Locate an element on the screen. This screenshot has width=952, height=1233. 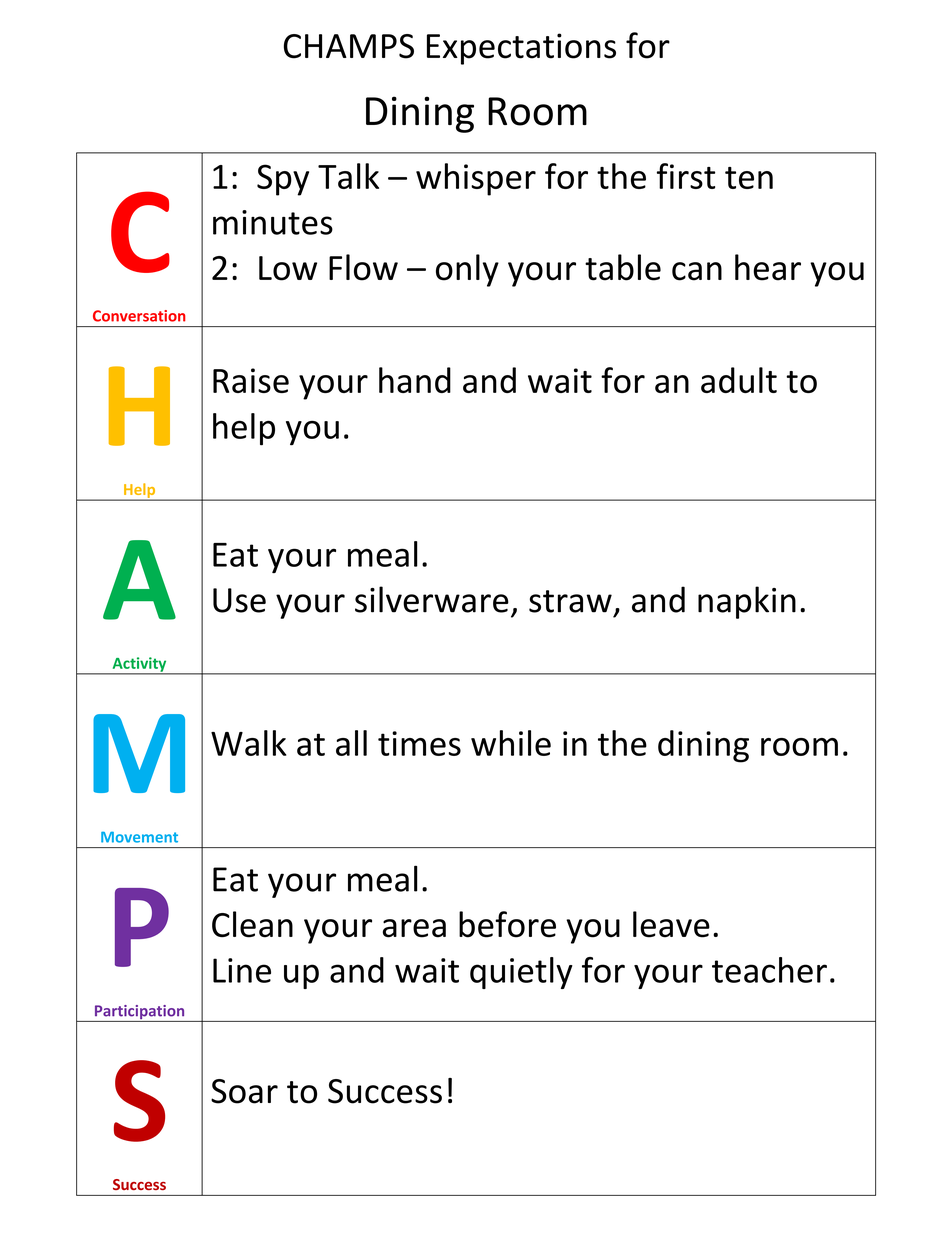
Expectations is located at coordinates (521, 49).
